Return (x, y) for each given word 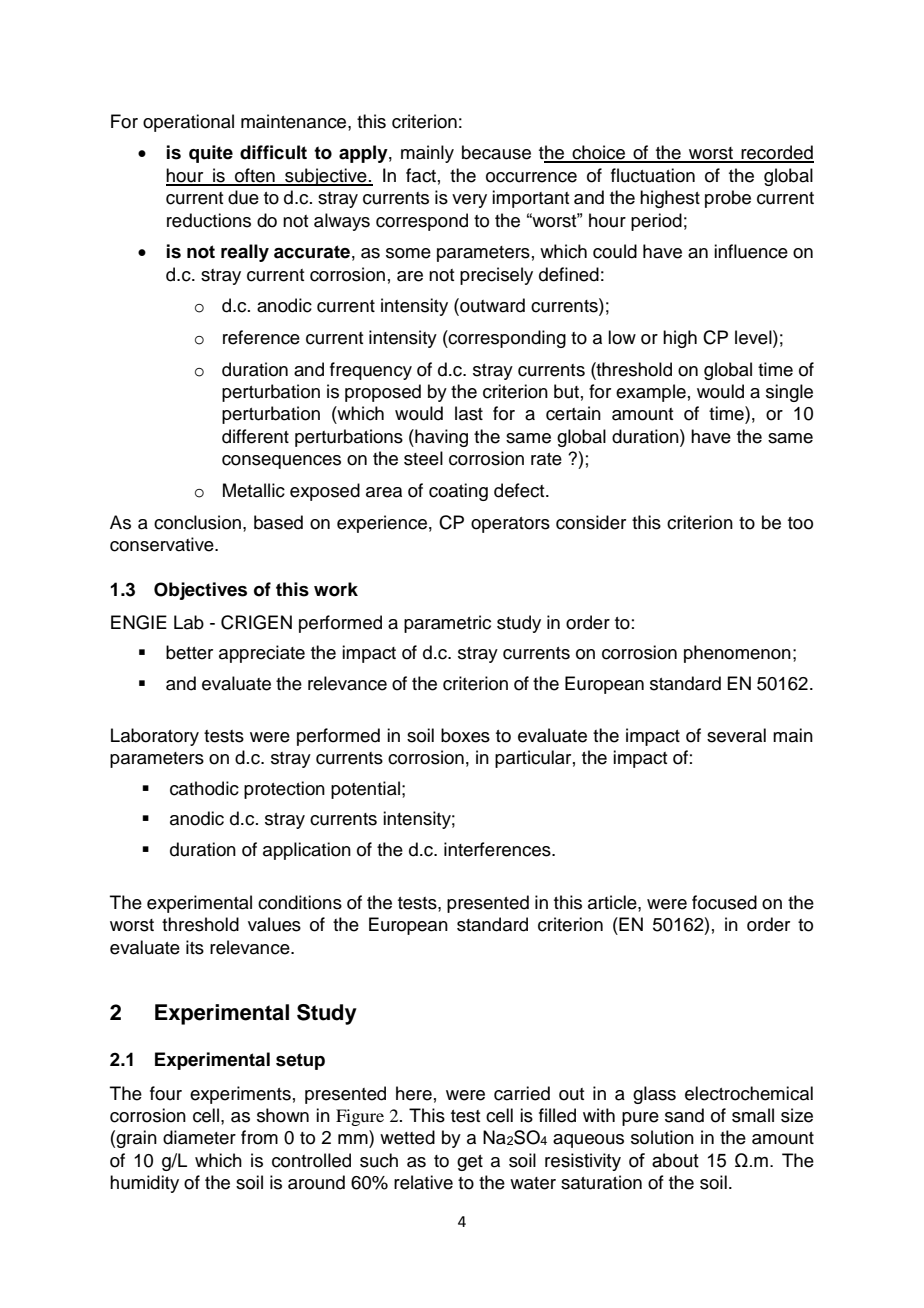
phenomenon (737, 654)
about (675, 1160)
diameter (199, 1137)
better (189, 652)
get (470, 1163)
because (496, 152)
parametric (447, 624)
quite (211, 154)
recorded (776, 153)
